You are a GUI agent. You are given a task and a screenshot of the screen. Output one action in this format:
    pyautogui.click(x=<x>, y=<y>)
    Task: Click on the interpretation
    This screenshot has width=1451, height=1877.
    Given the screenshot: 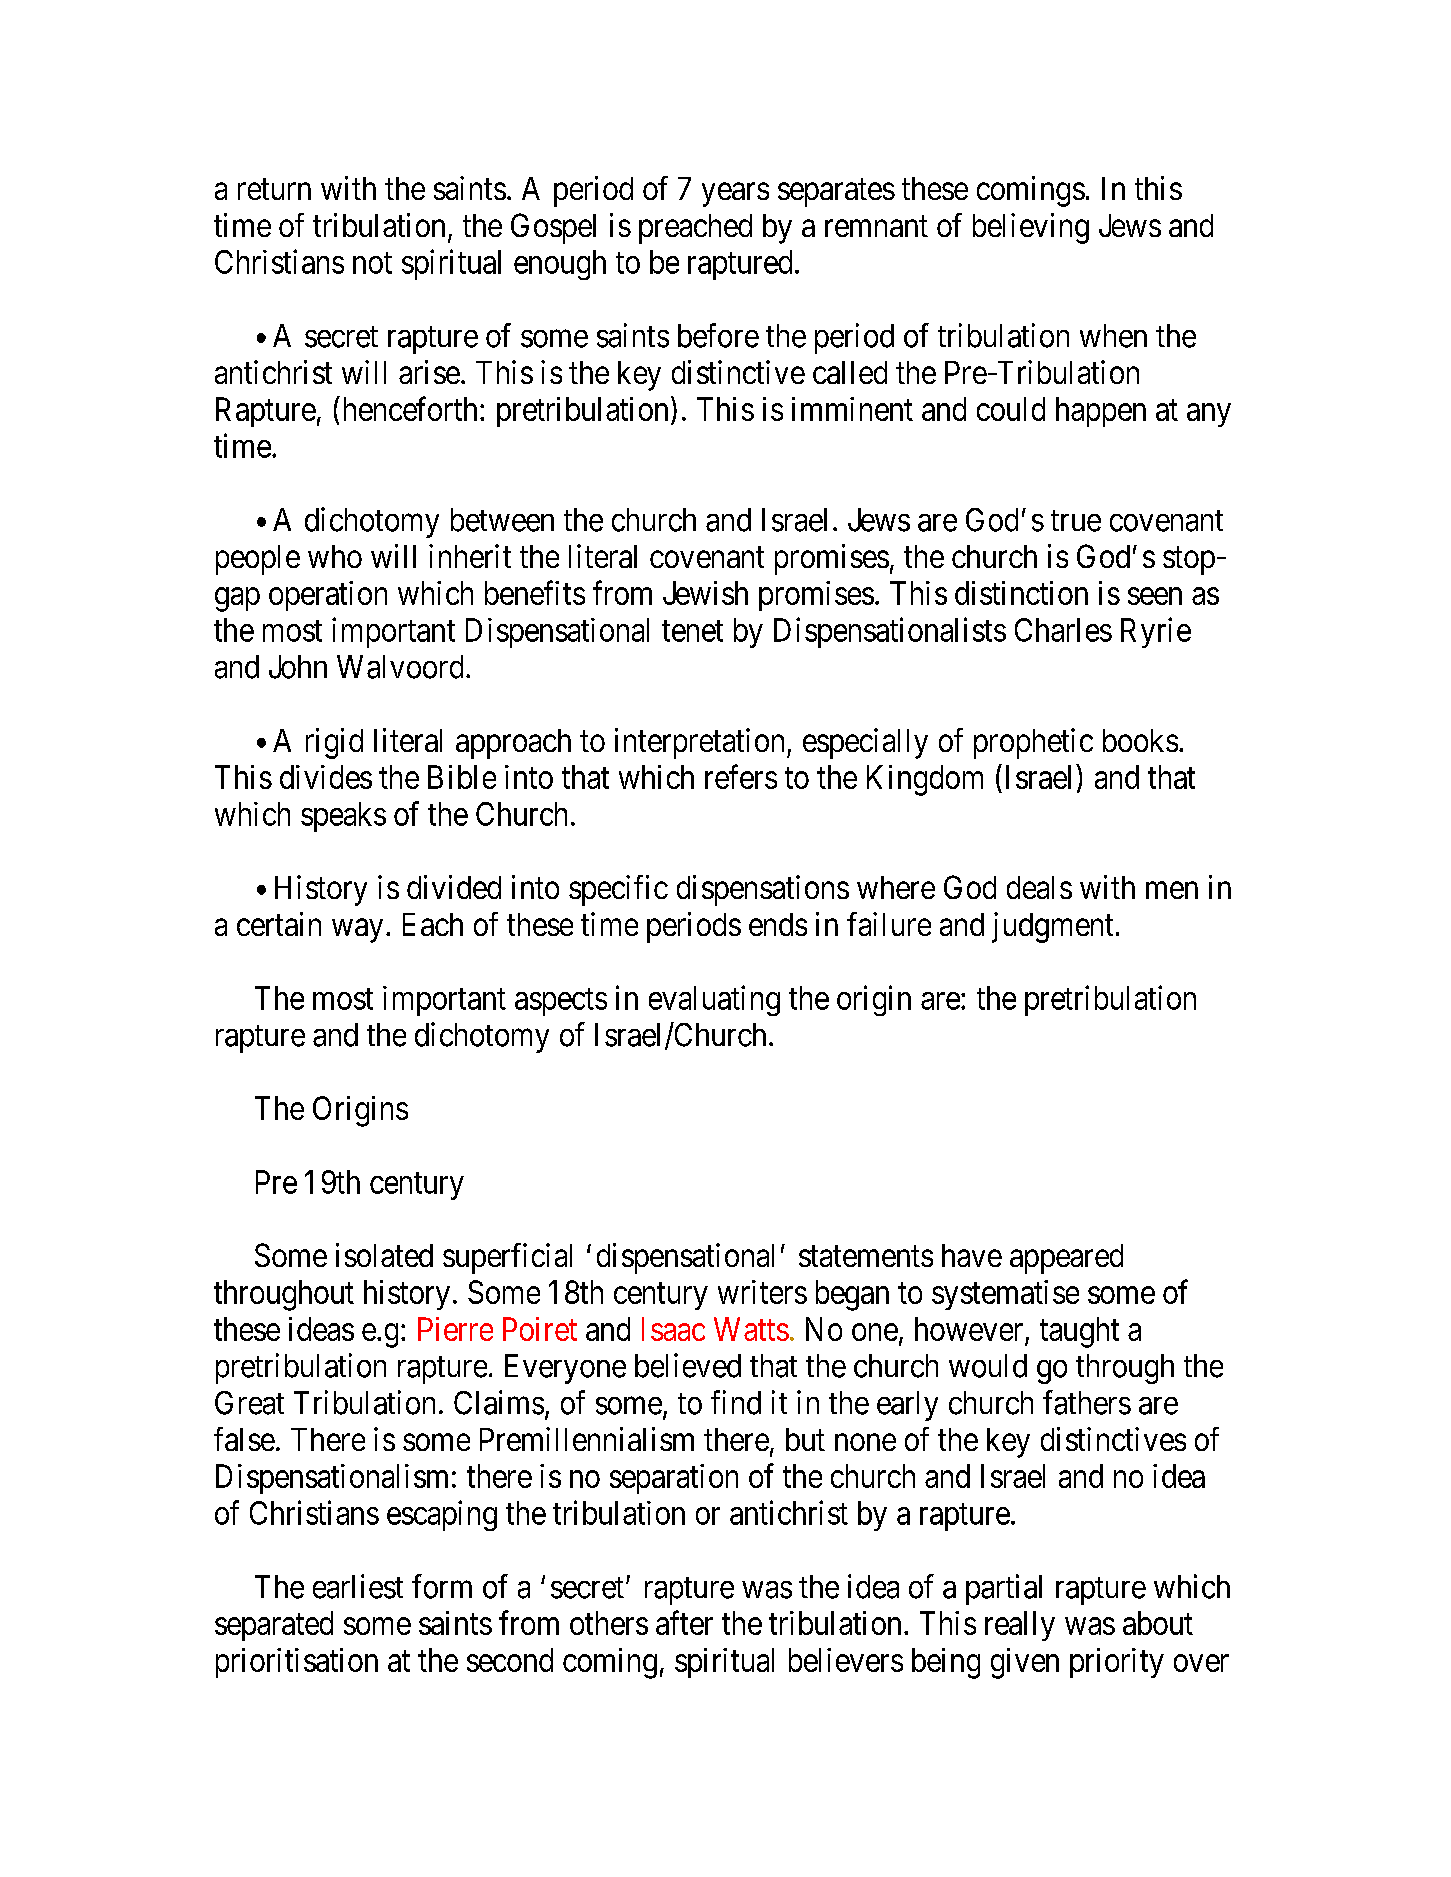 What is the action you would take?
    pyautogui.click(x=699, y=743)
